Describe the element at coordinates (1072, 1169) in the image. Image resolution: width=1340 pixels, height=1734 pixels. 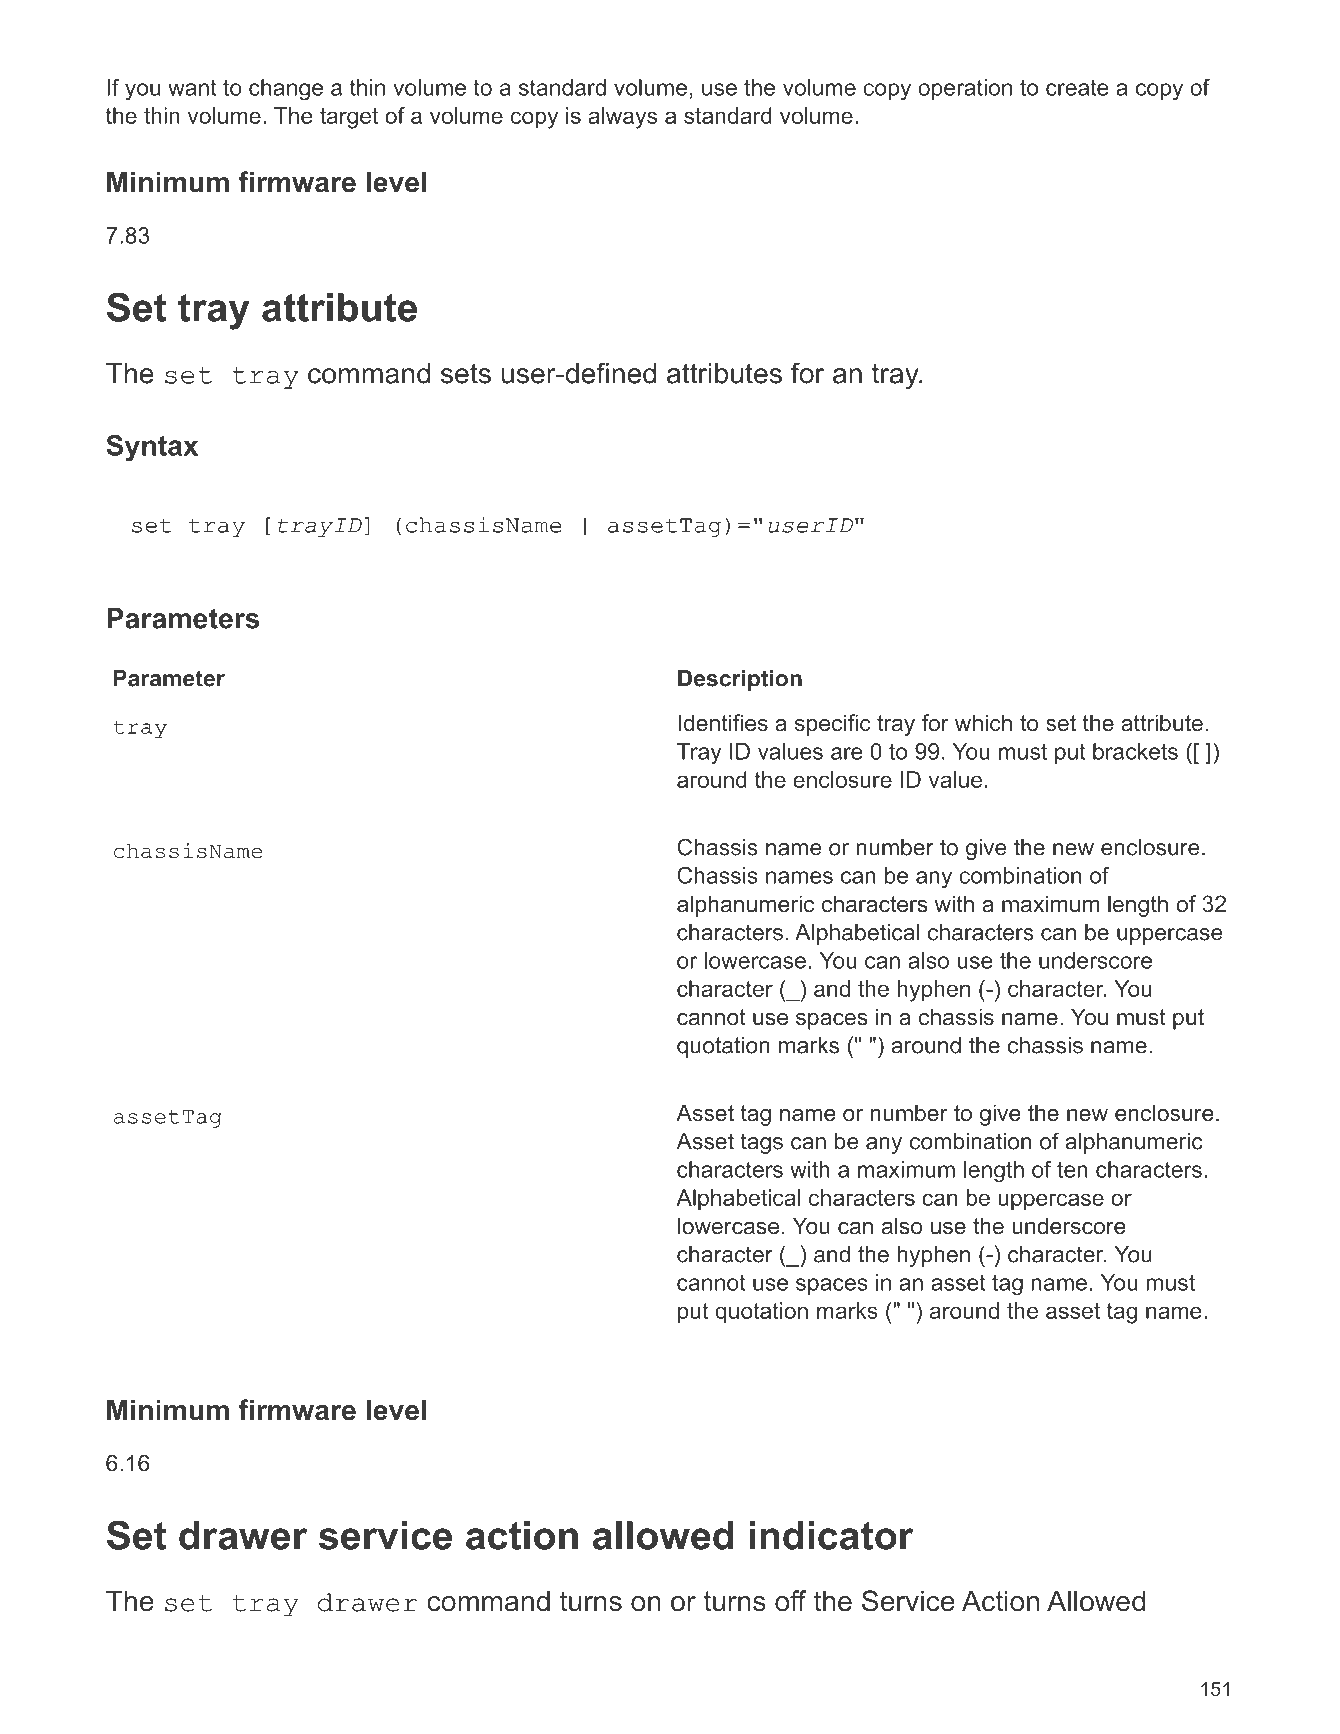
I see `ten` at that location.
